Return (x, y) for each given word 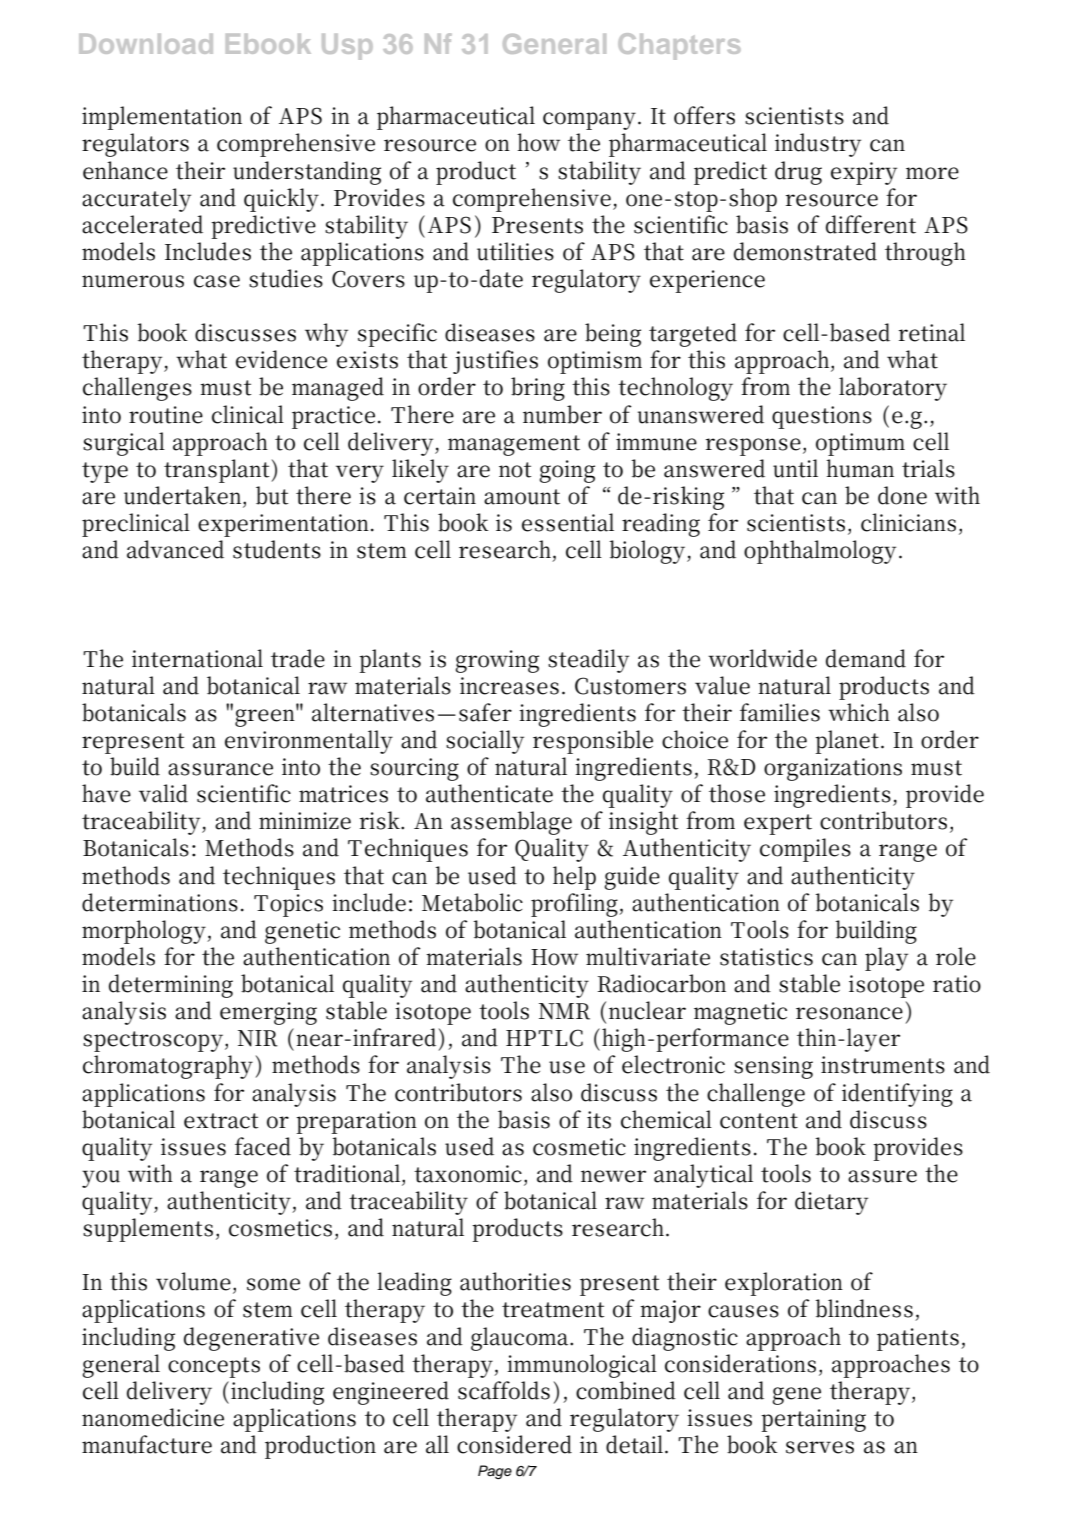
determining (171, 986)
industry (818, 145)
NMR (564, 1011)
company (589, 121)
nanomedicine (153, 1417)
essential (568, 522)
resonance (849, 1013)
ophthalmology (820, 552)
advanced (175, 549)
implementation (162, 118)
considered (514, 1444)
